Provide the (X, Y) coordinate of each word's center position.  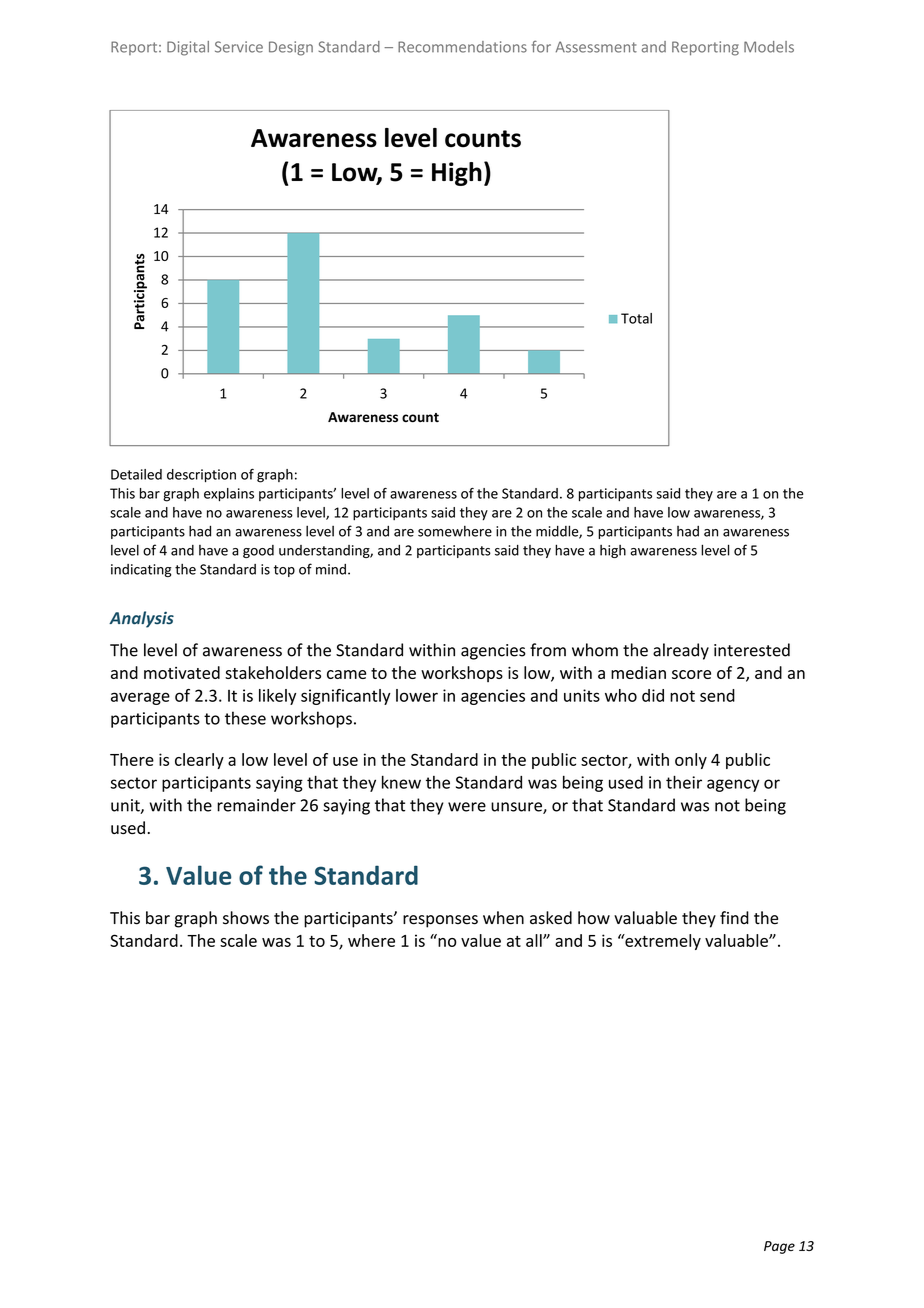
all (535, 940)
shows (246, 918)
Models (769, 47)
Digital (188, 48)
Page (779, 1247)
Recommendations (462, 47)
